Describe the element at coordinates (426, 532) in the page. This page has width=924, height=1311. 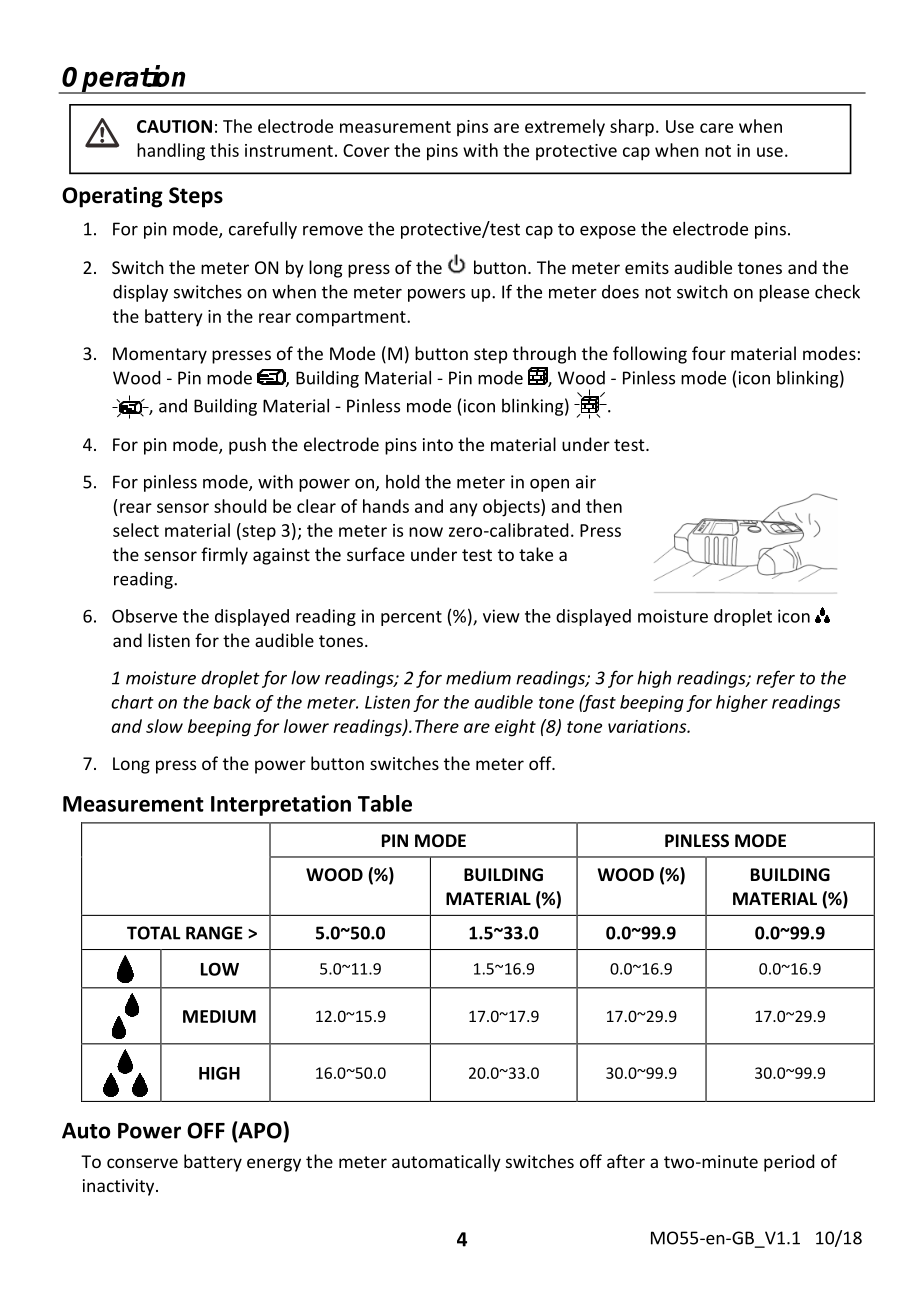
I see `now` at that location.
